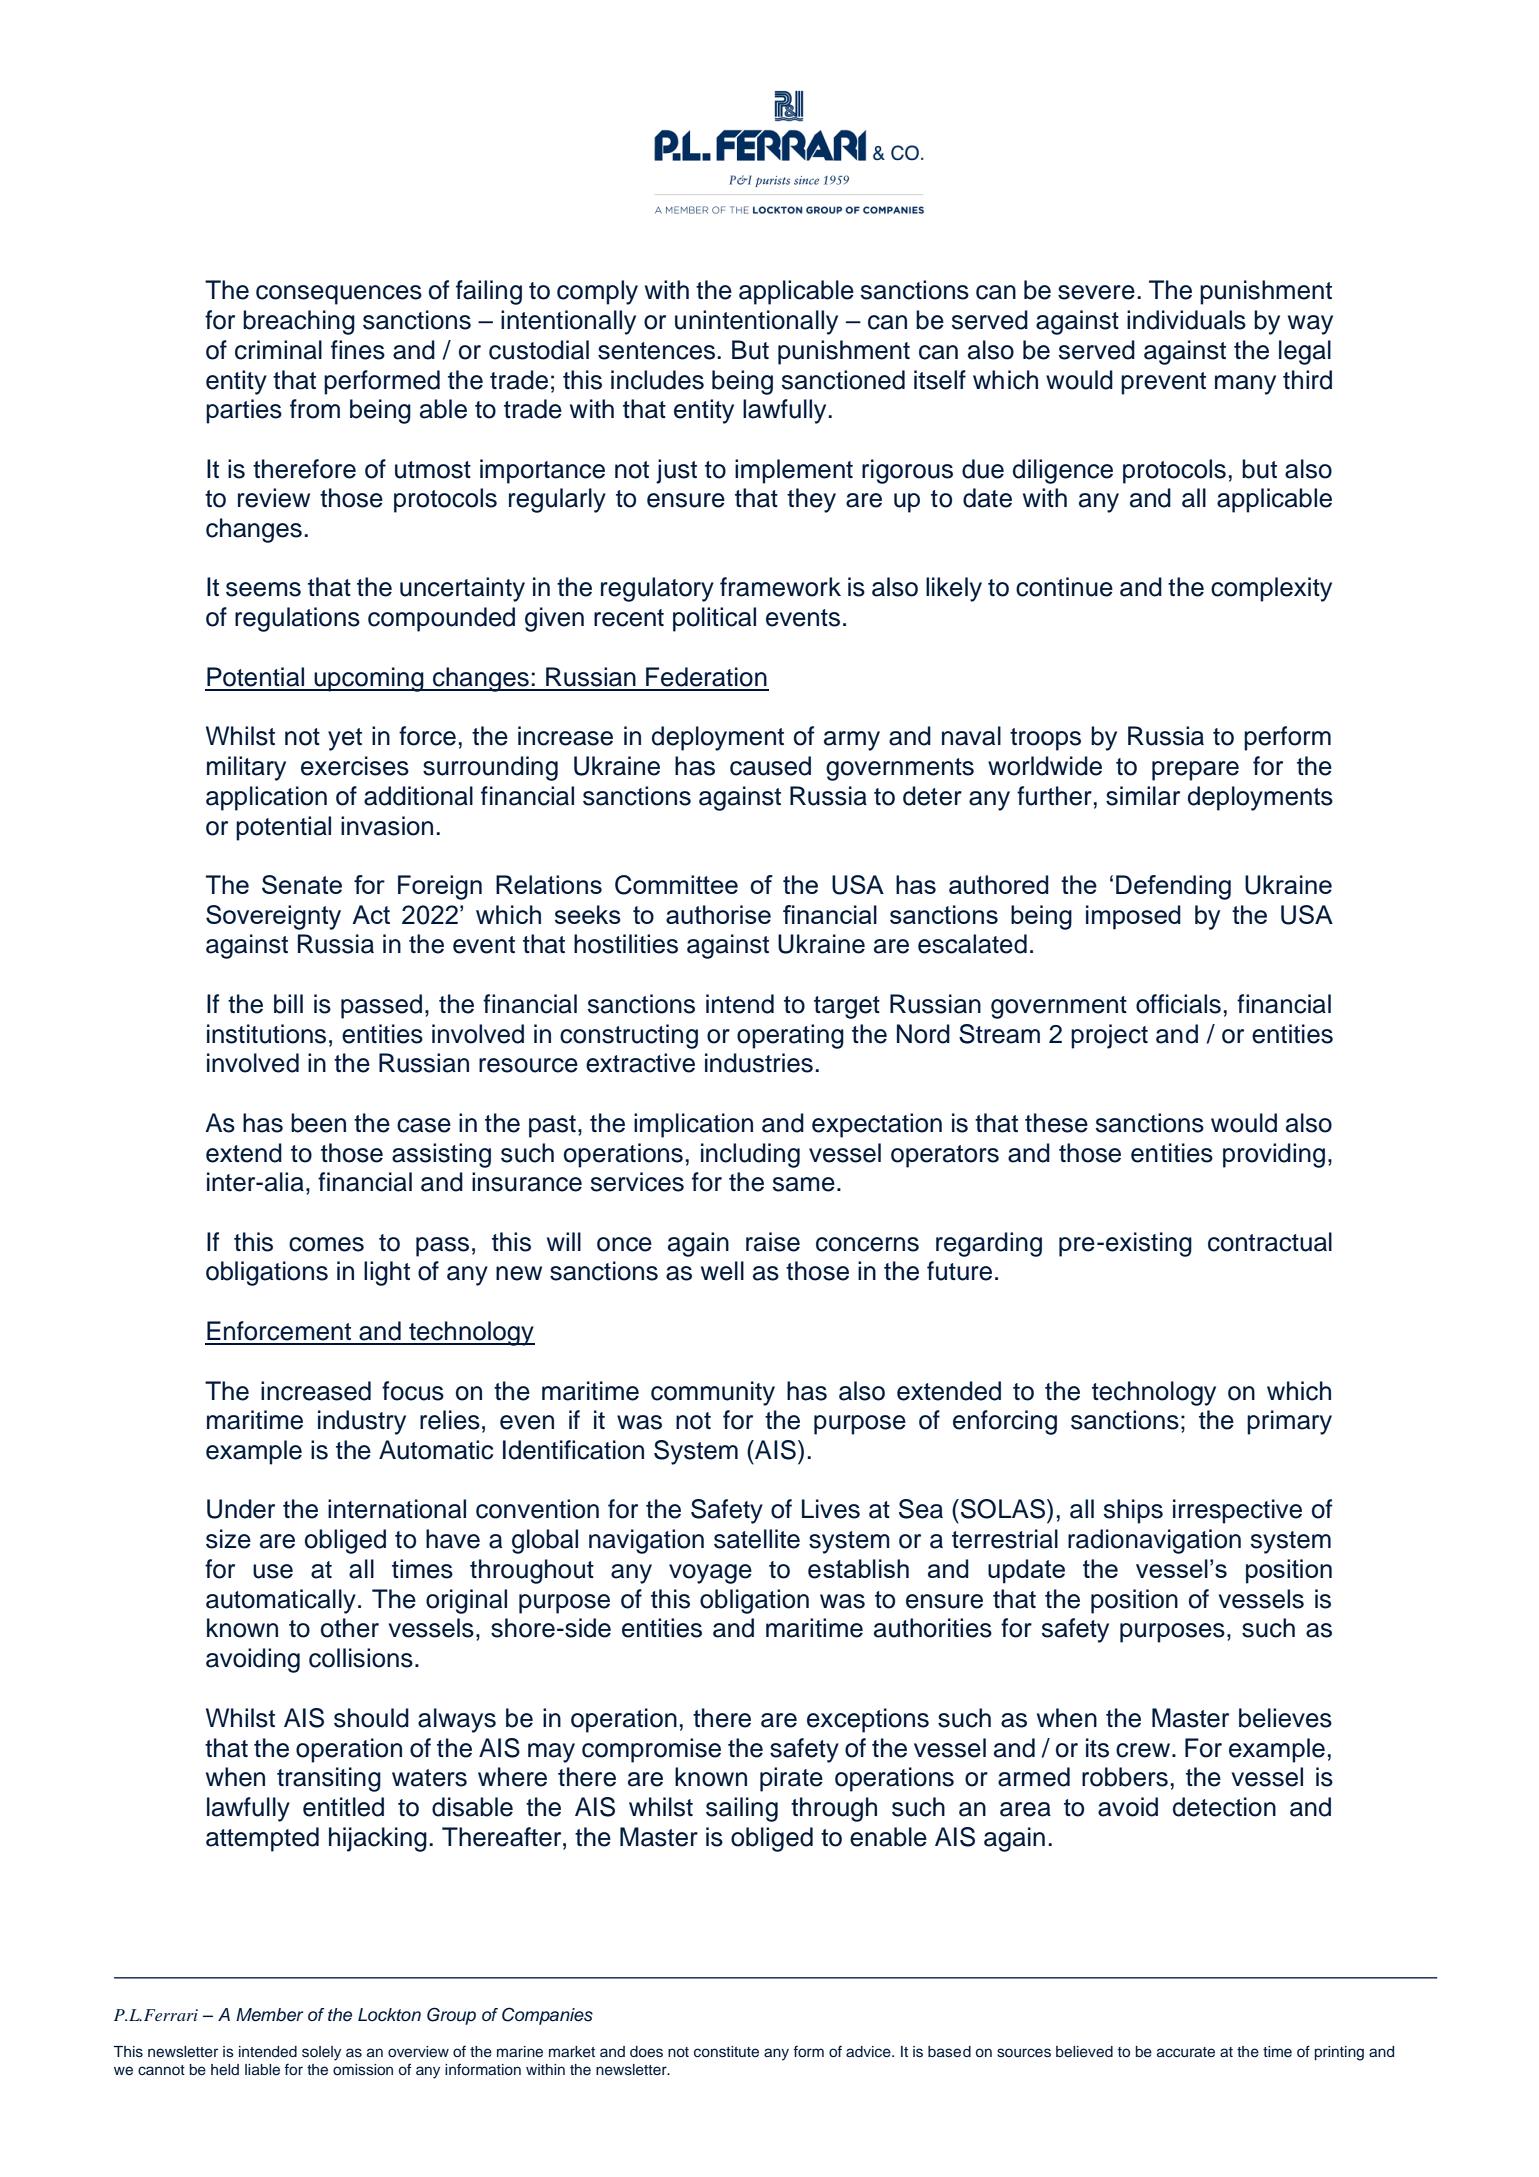 This image has height=2177, width=1539. What do you see at coordinates (269, 2015) in the image?
I see `Member` at bounding box center [269, 2015].
